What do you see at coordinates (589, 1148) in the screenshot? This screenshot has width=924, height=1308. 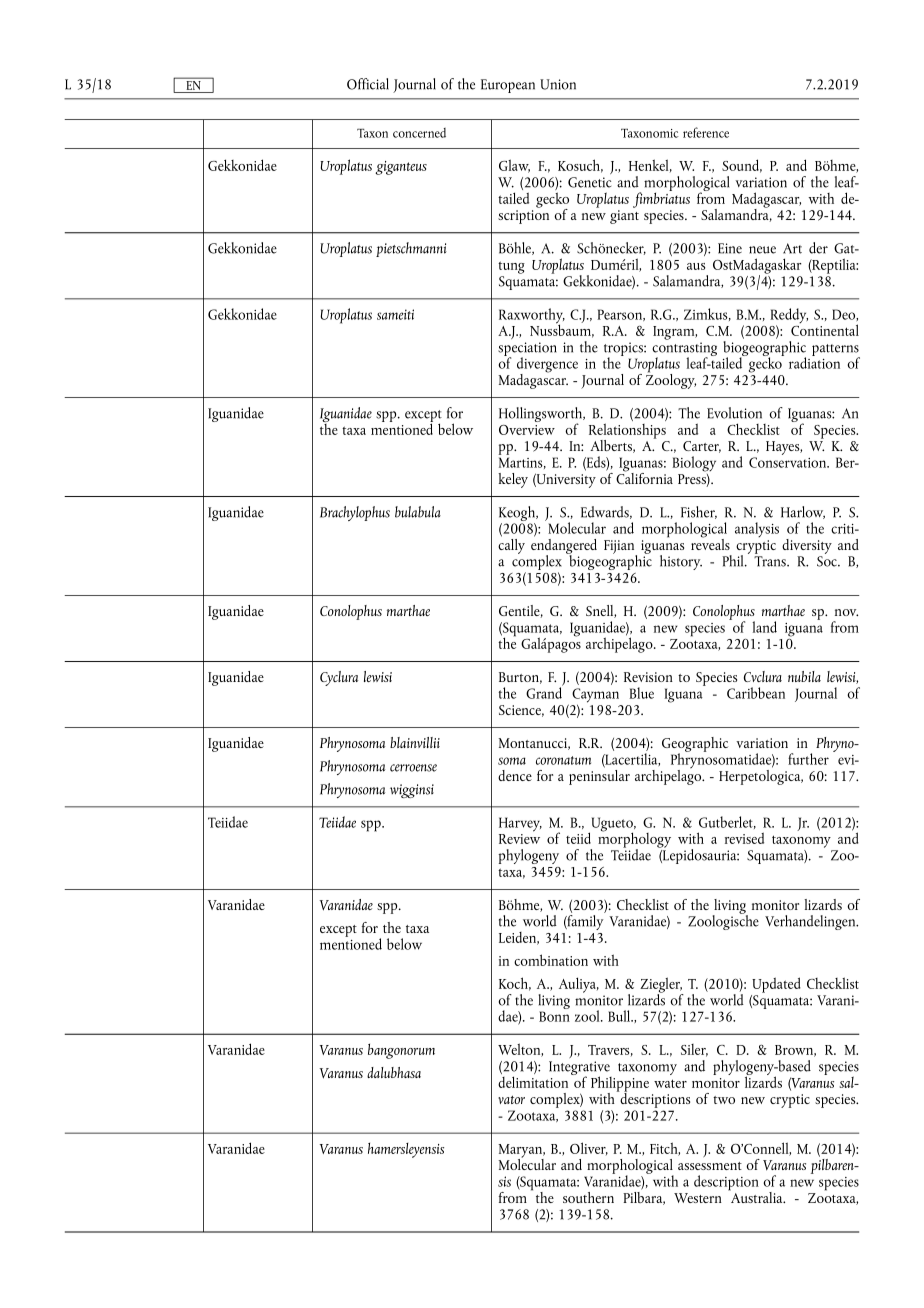 I see `Oliver` at bounding box center [589, 1148].
